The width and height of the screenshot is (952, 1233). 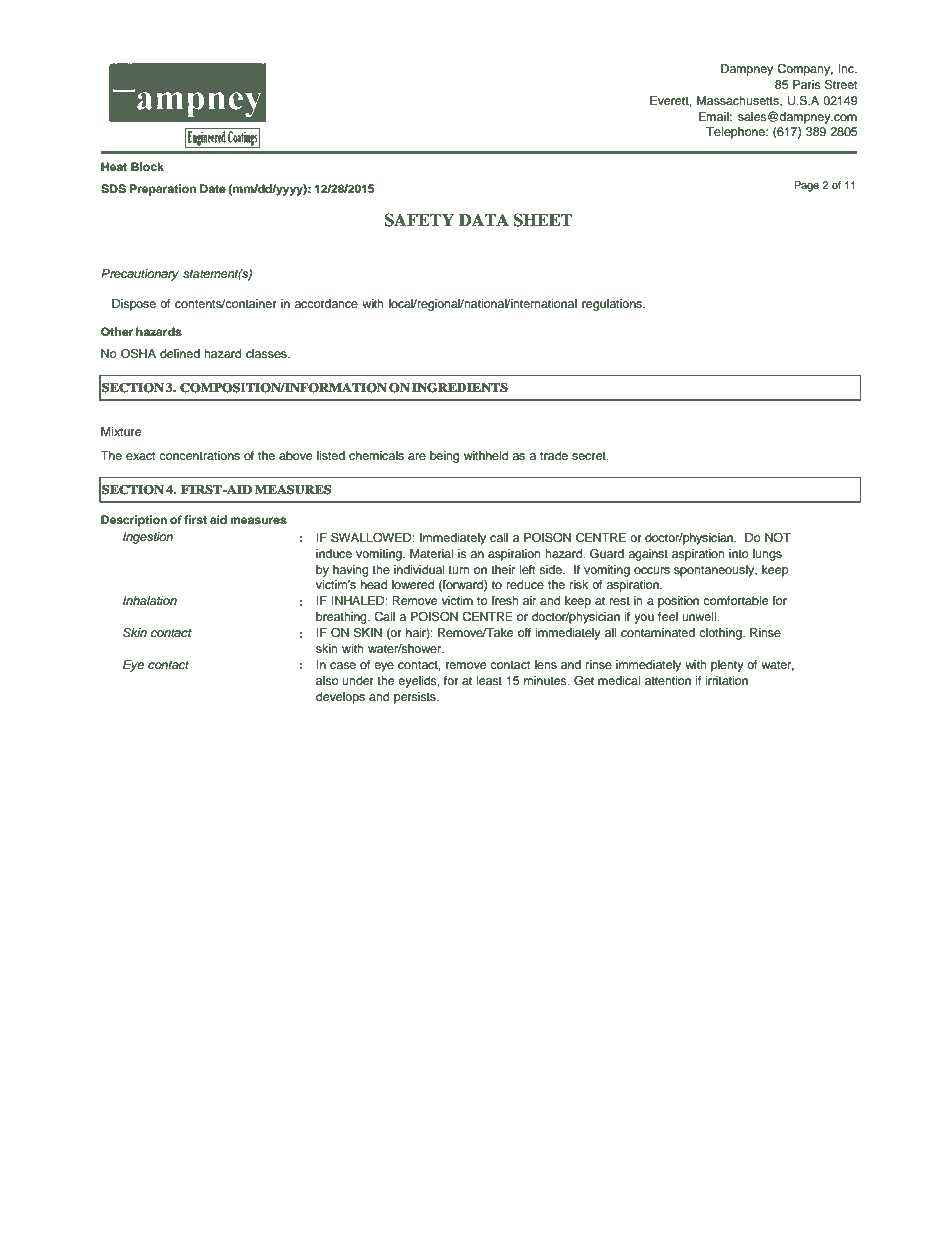 I want to click on also, so click(x=327, y=680).
